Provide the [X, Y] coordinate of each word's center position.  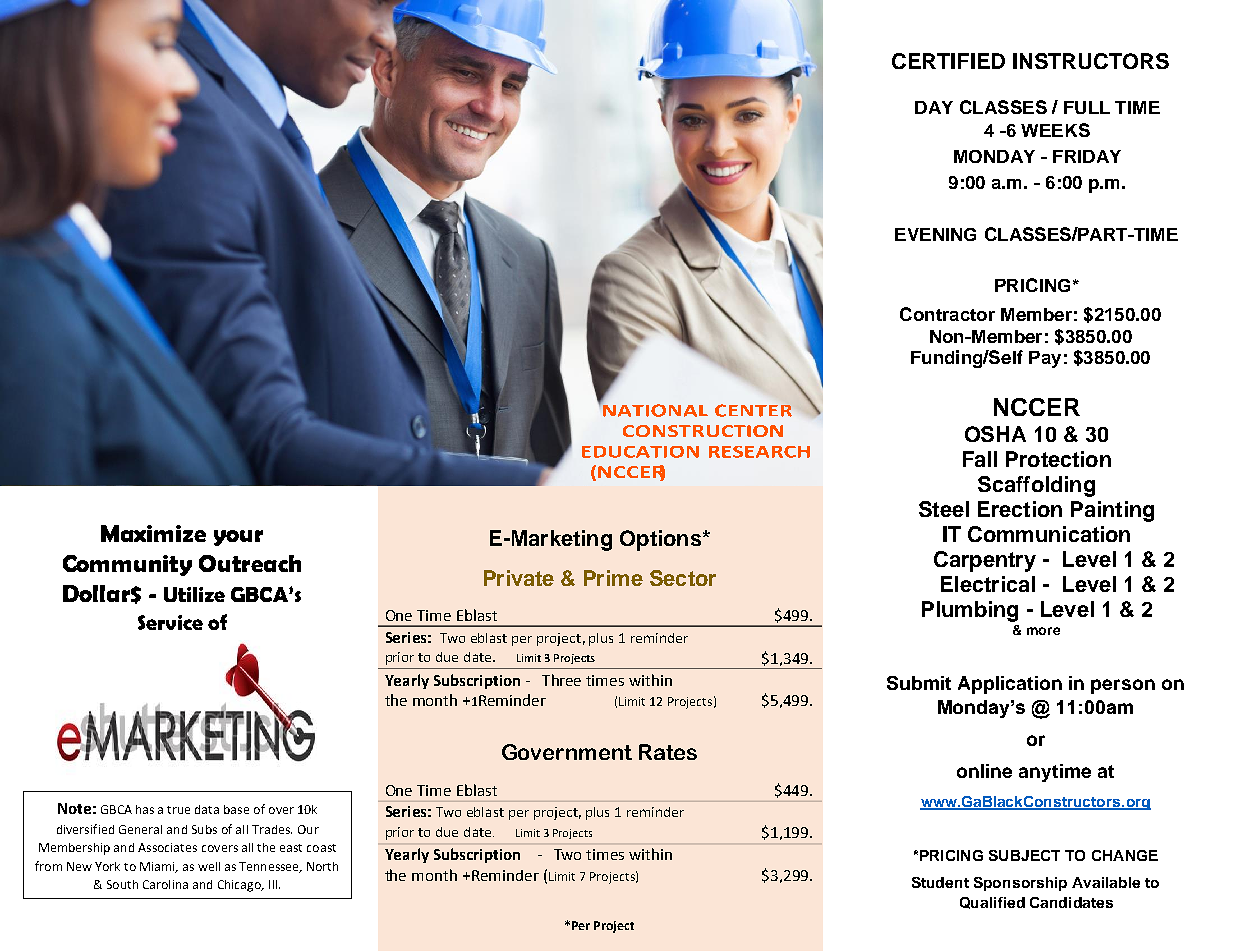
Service [170, 622]
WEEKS [1055, 130]
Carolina [165, 884]
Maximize [153, 533]
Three [561, 680]
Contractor [947, 314]
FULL [1087, 107]
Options [660, 540]
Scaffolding [1036, 486]
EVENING [935, 234]
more [1043, 631]
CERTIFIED [948, 61]
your [238, 538]
